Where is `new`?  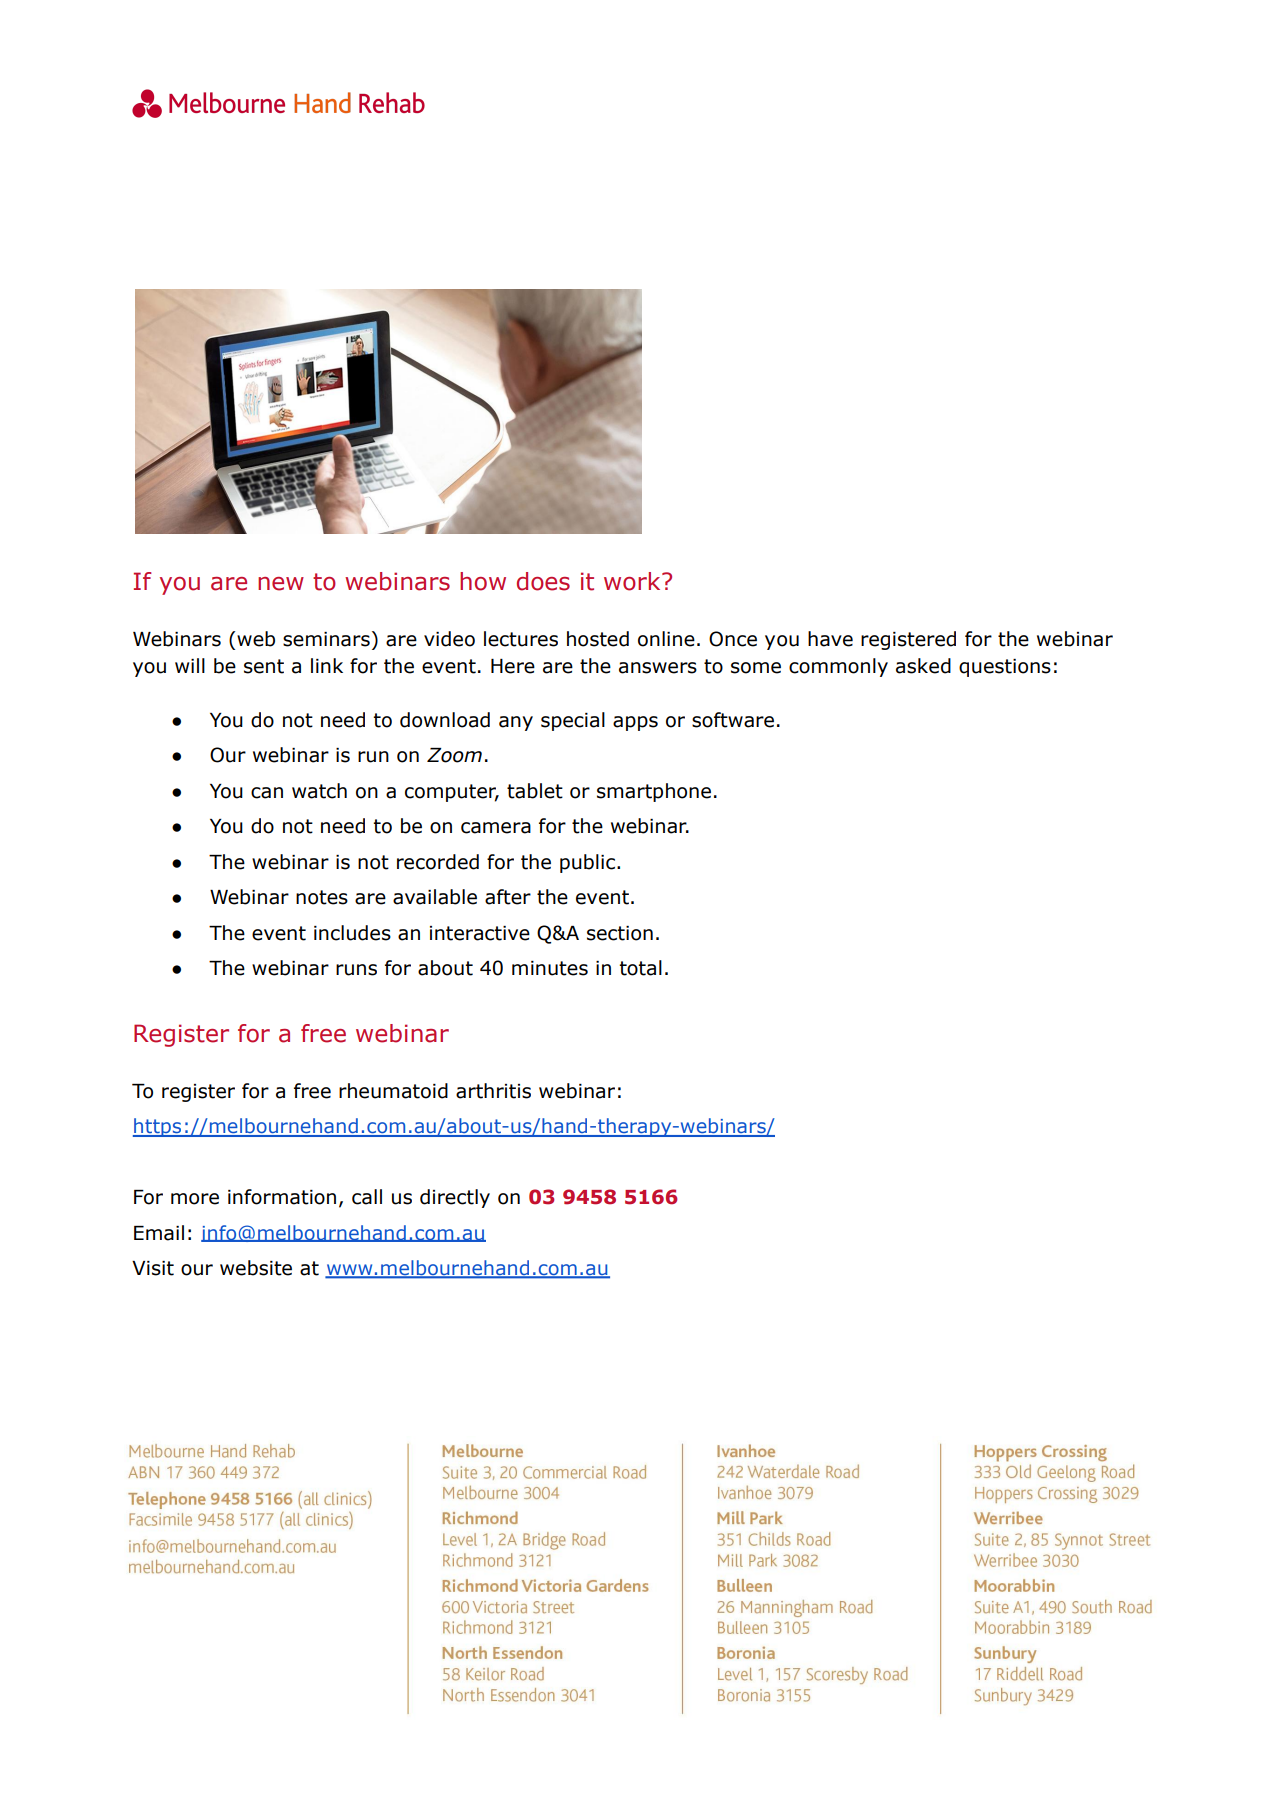 new is located at coordinates (281, 584).
